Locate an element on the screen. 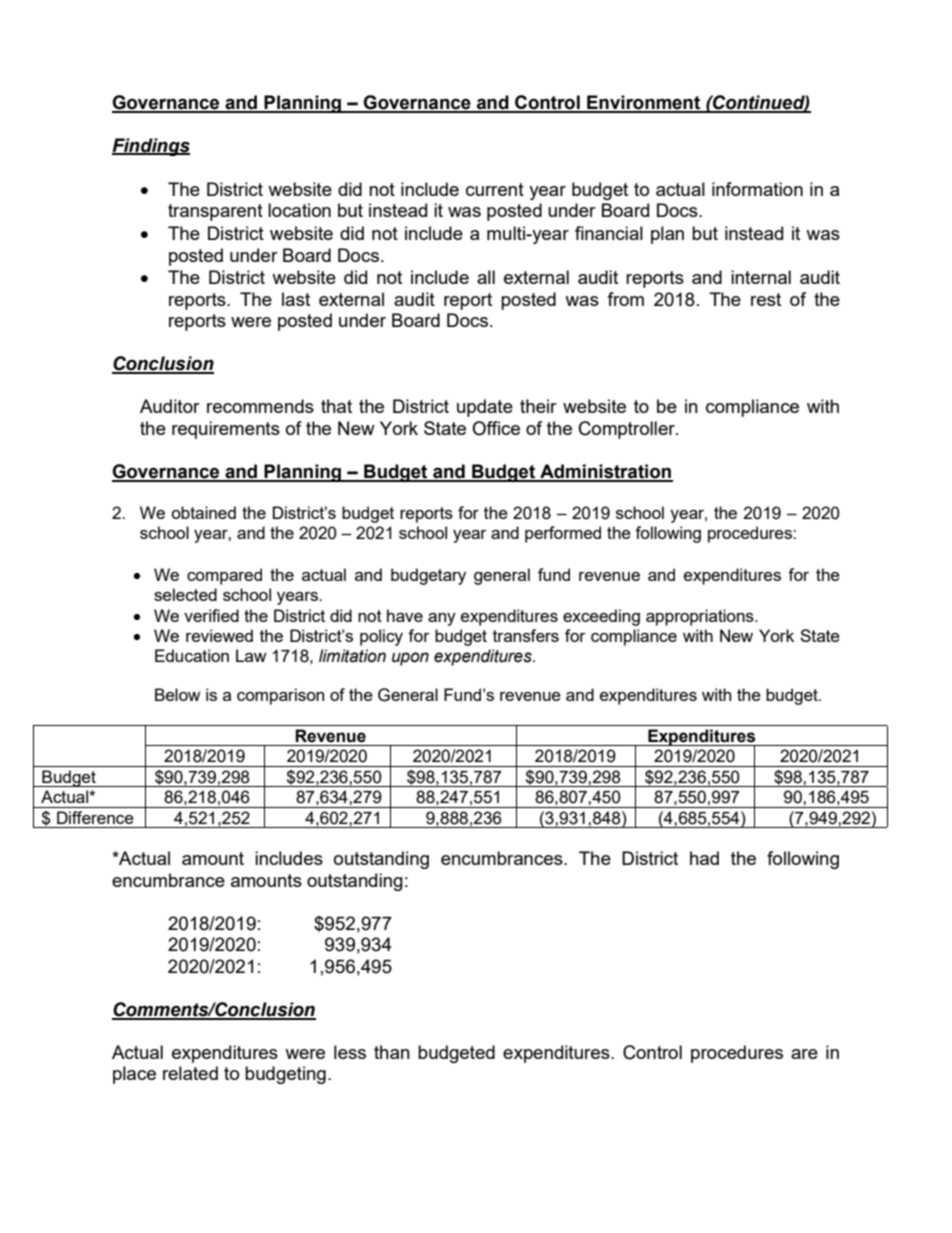  verified is located at coordinates (211, 615).
